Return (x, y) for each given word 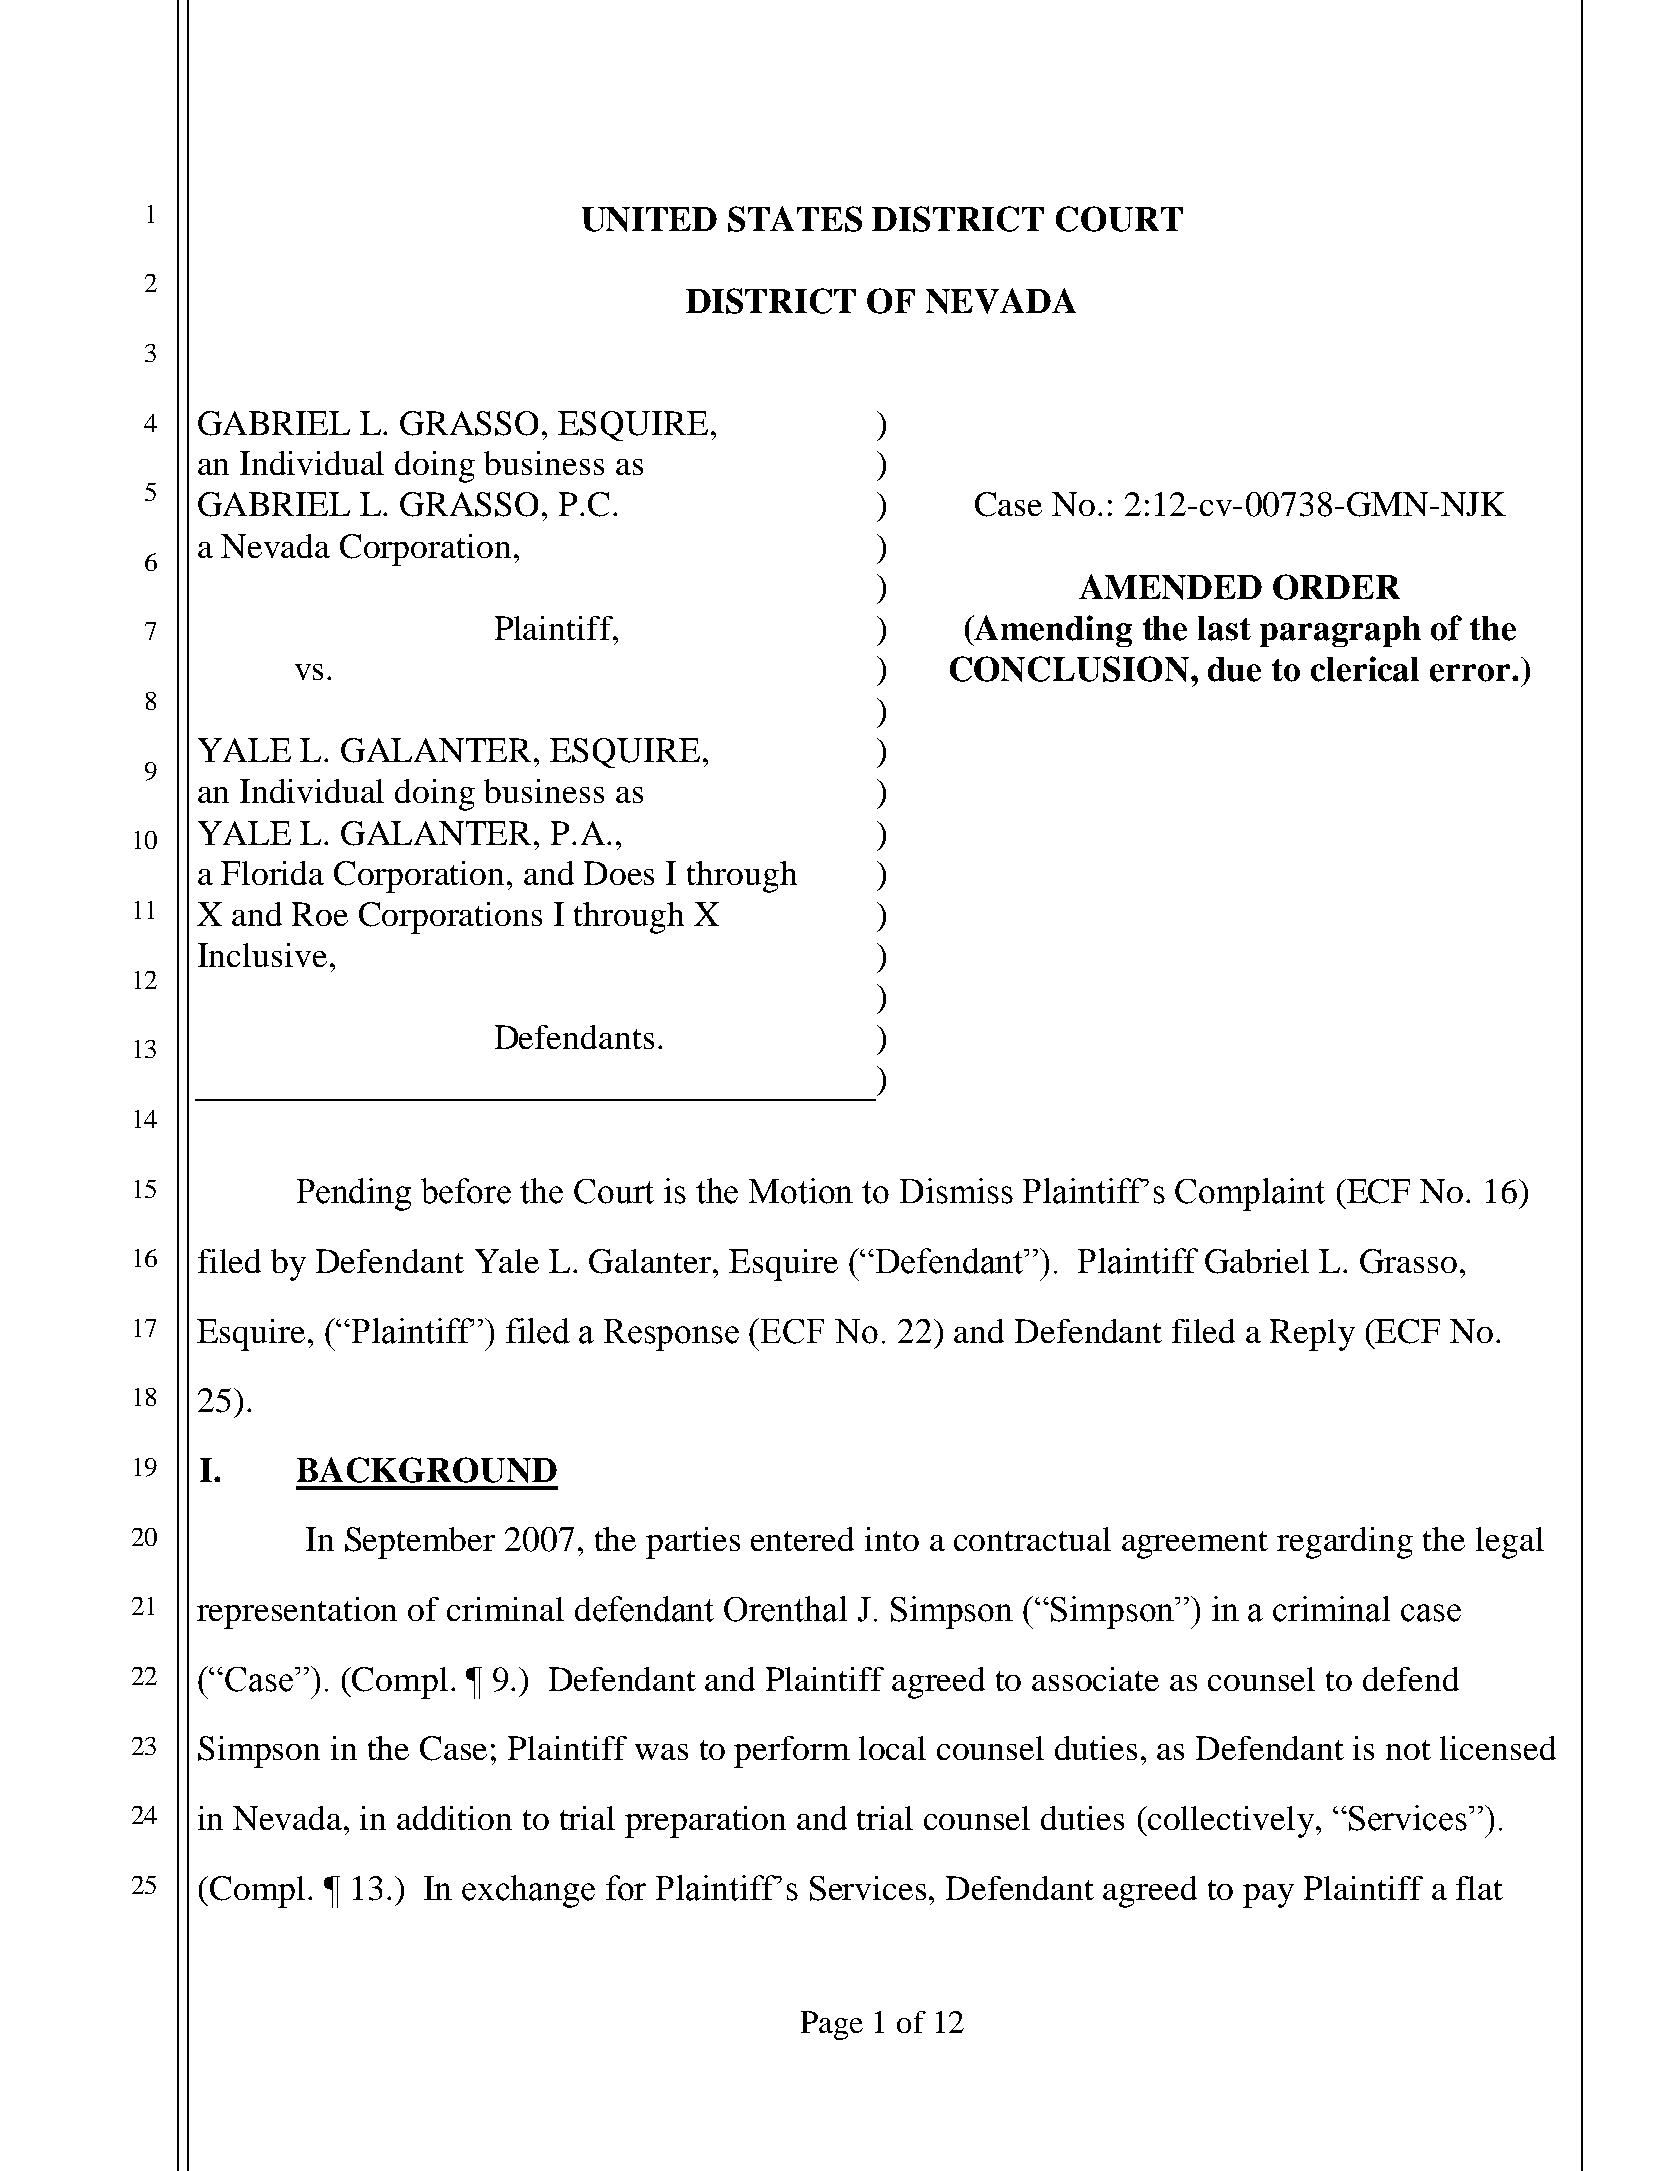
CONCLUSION (1069, 669)
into (892, 1539)
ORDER (1336, 587)
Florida (272, 873)
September (420, 1543)
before (466, 1191)
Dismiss (956, 1191)
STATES (795, 219)
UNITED (649, 219)
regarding (1345, 1543)
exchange (528, 1891)
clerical (1365, 669)
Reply (1312, 1335)
